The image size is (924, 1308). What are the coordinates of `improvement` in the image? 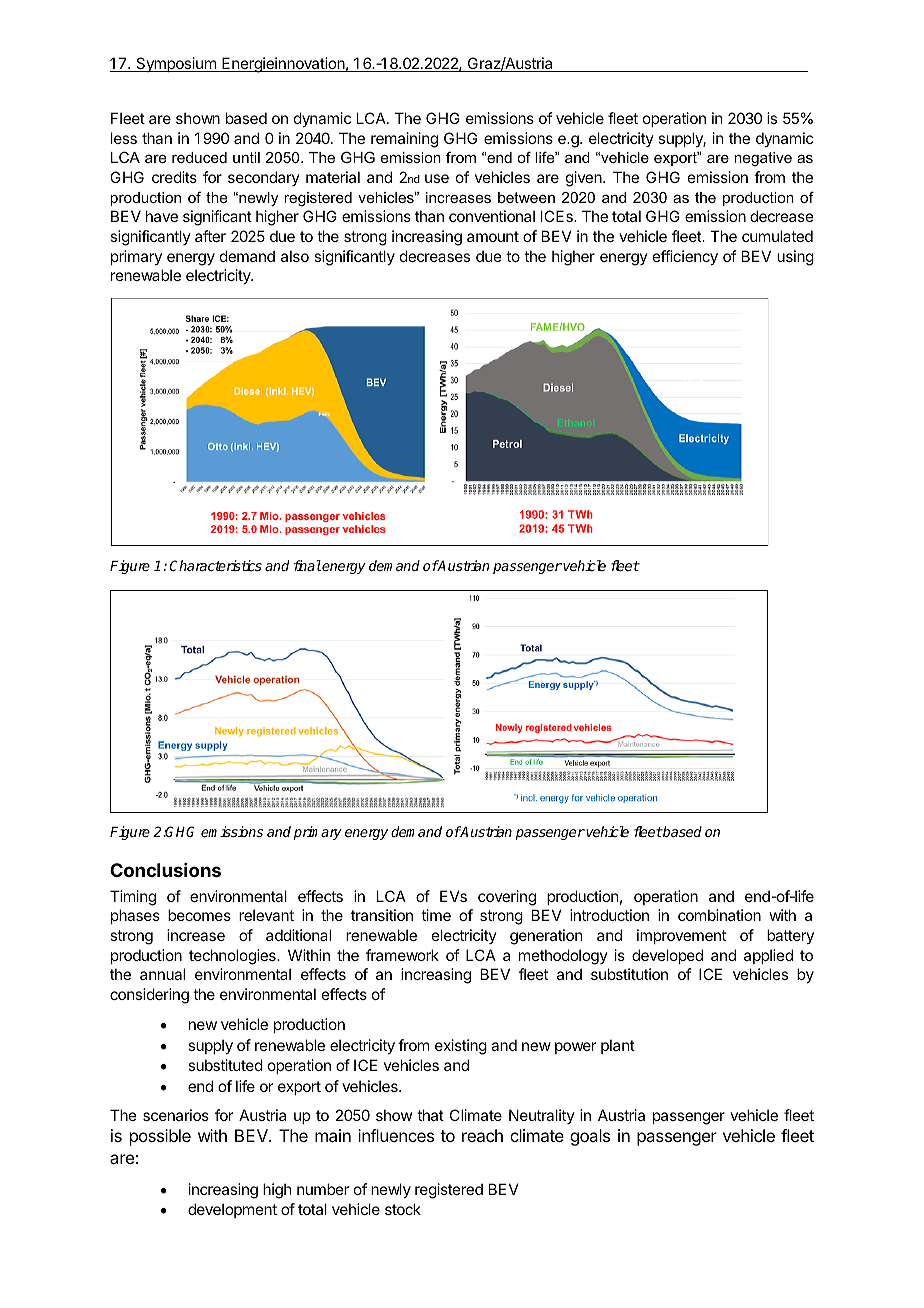 It's located at (681, 936).
